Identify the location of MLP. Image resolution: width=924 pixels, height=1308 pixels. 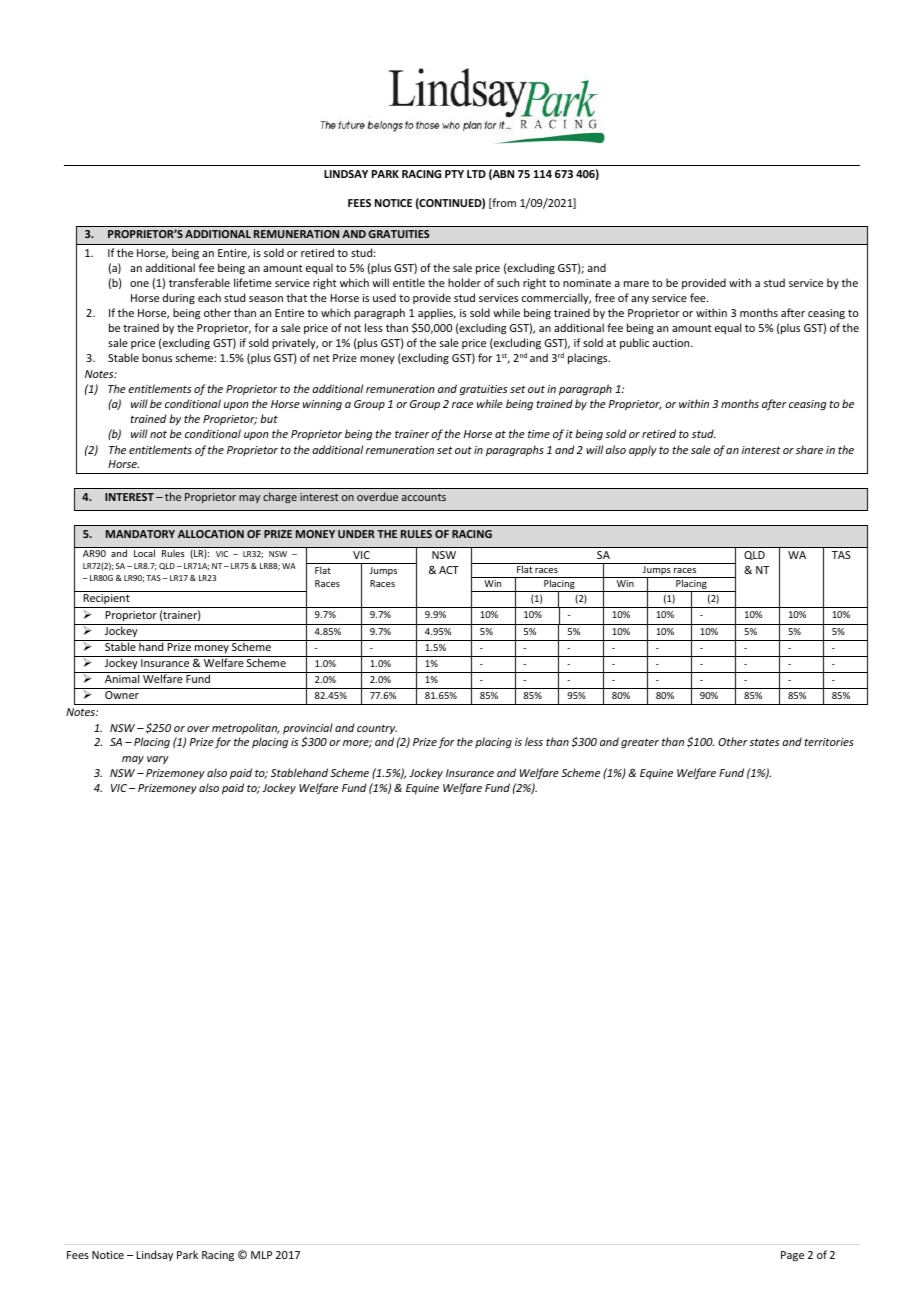
(261, 1255).
